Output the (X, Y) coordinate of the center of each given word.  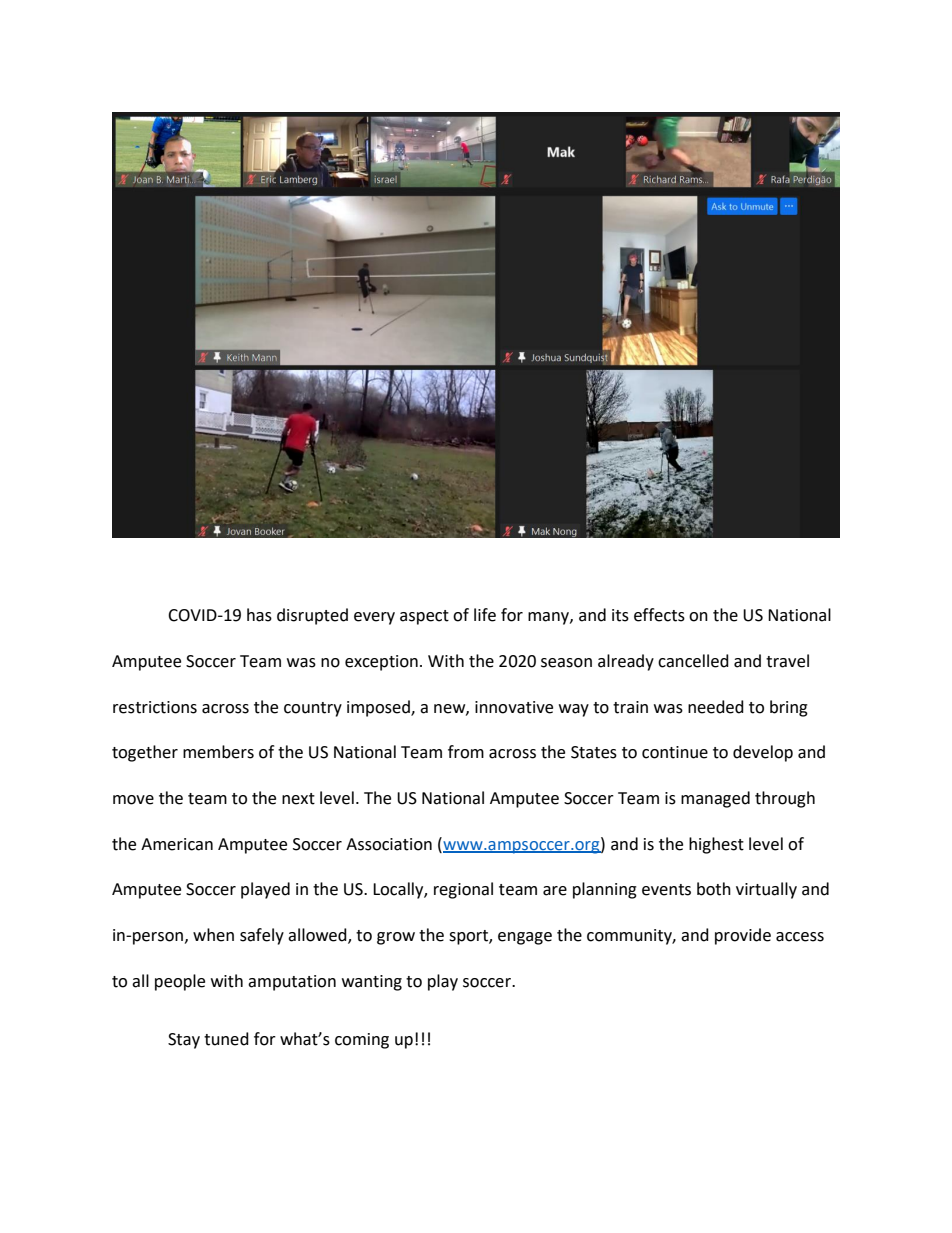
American (177, 844)
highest (716, 845)
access (800, 937)
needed (716, 707)
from (466, 752)
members (218, 752)
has (259, 615)
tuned (226, 1039)
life (485, 615)
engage (525, 938)
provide (743, 936)
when (213, 935)
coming (362, 1041)
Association (389, 844)
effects (659, 615)
